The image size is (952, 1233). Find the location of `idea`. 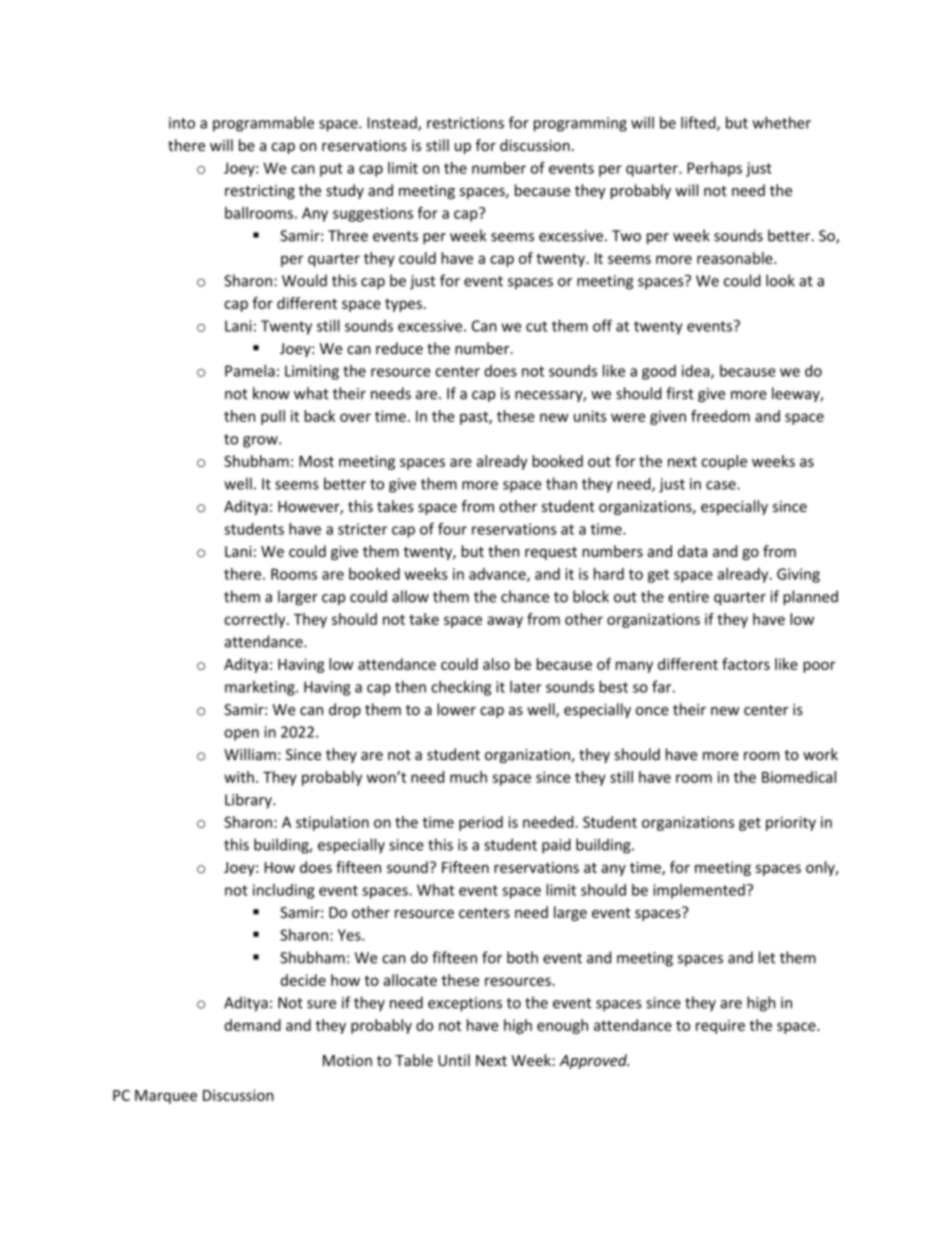

idea is located at coordinates (697, 372).
